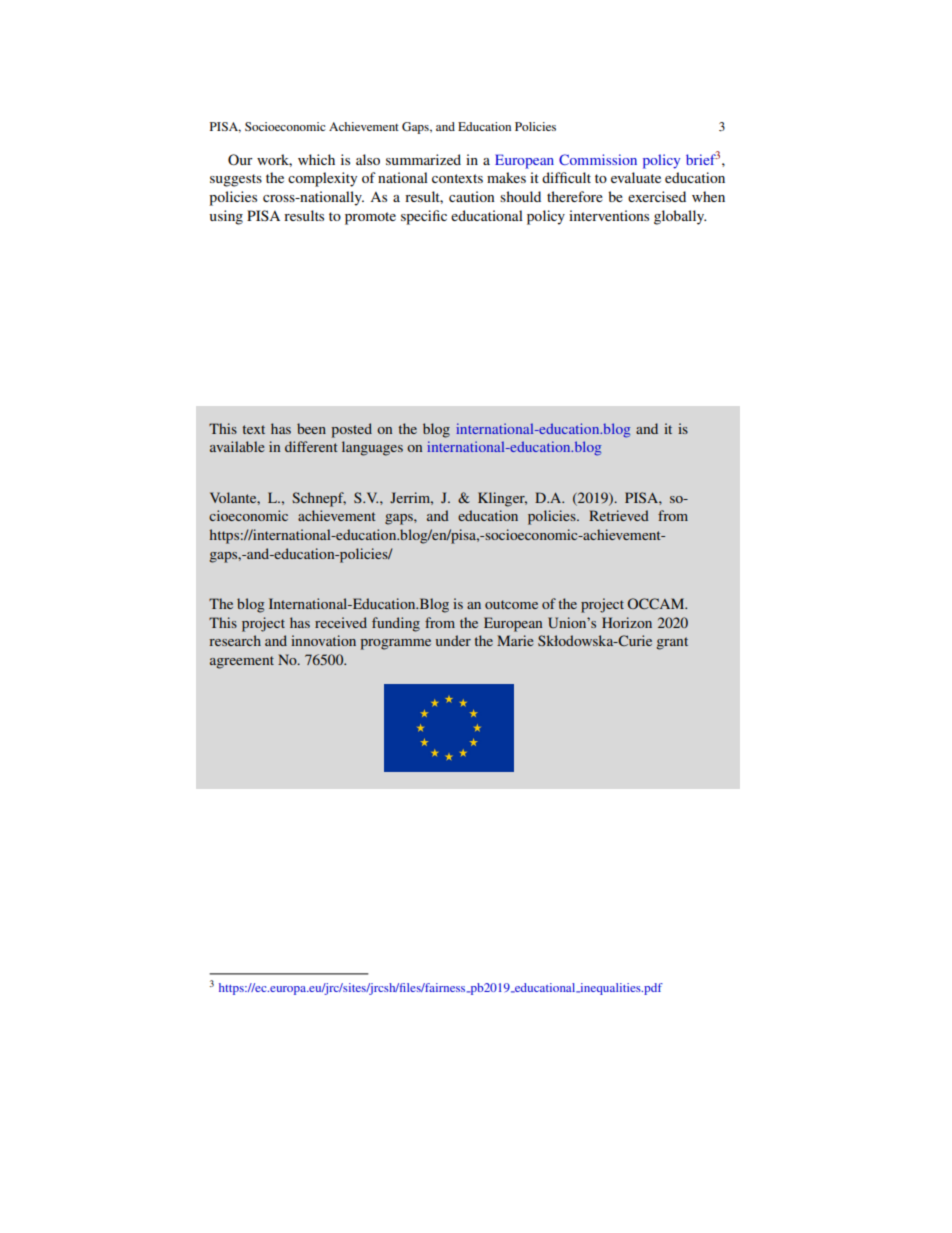 Image resolution: width=952 pixels, height=1233 pixels. What do you see at coordinates (322, 179) in the screenshot?
I see `complexity` at bounding box center [322, 179].
